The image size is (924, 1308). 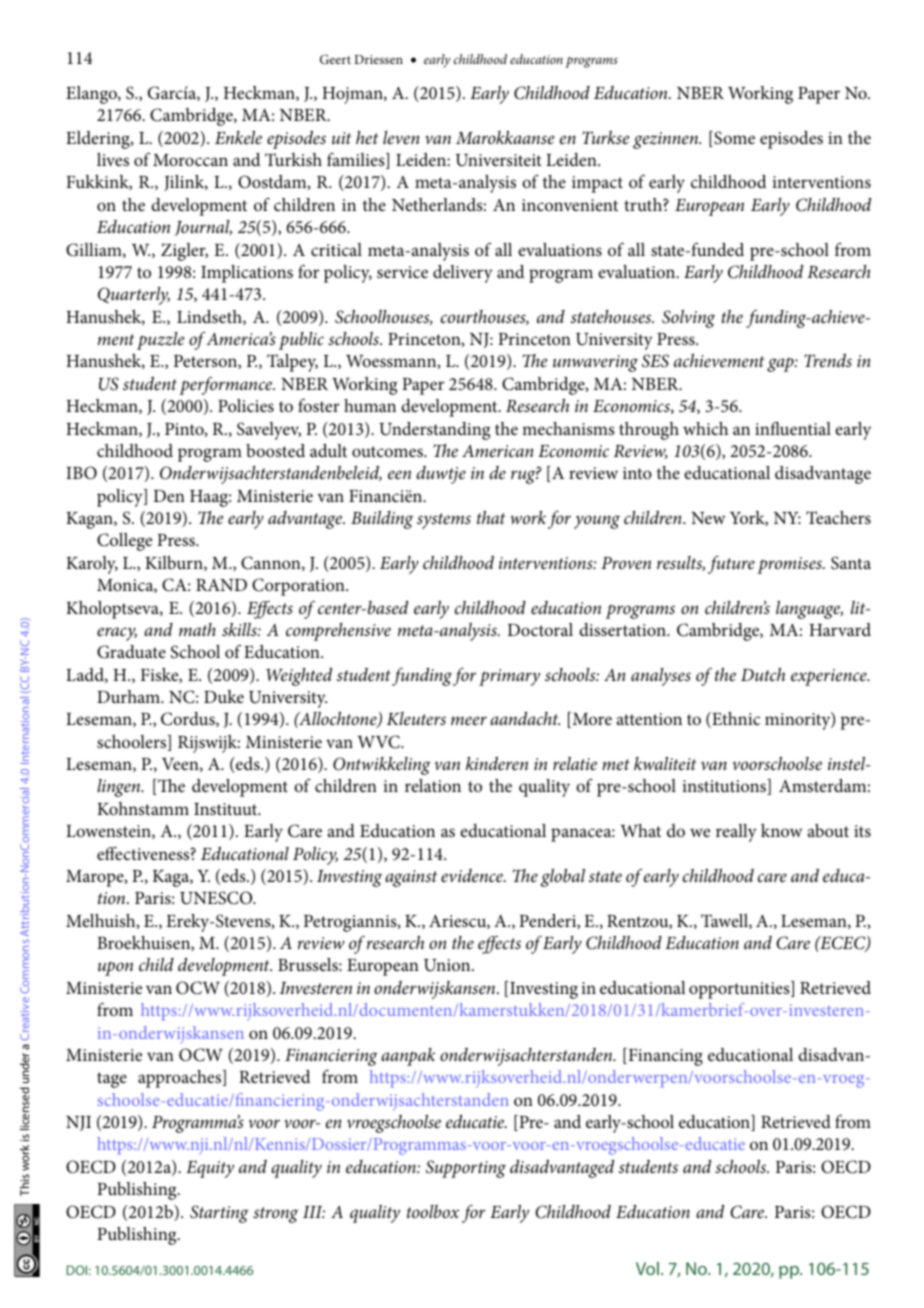 I want to click on human, so click(x=370, y=405).
